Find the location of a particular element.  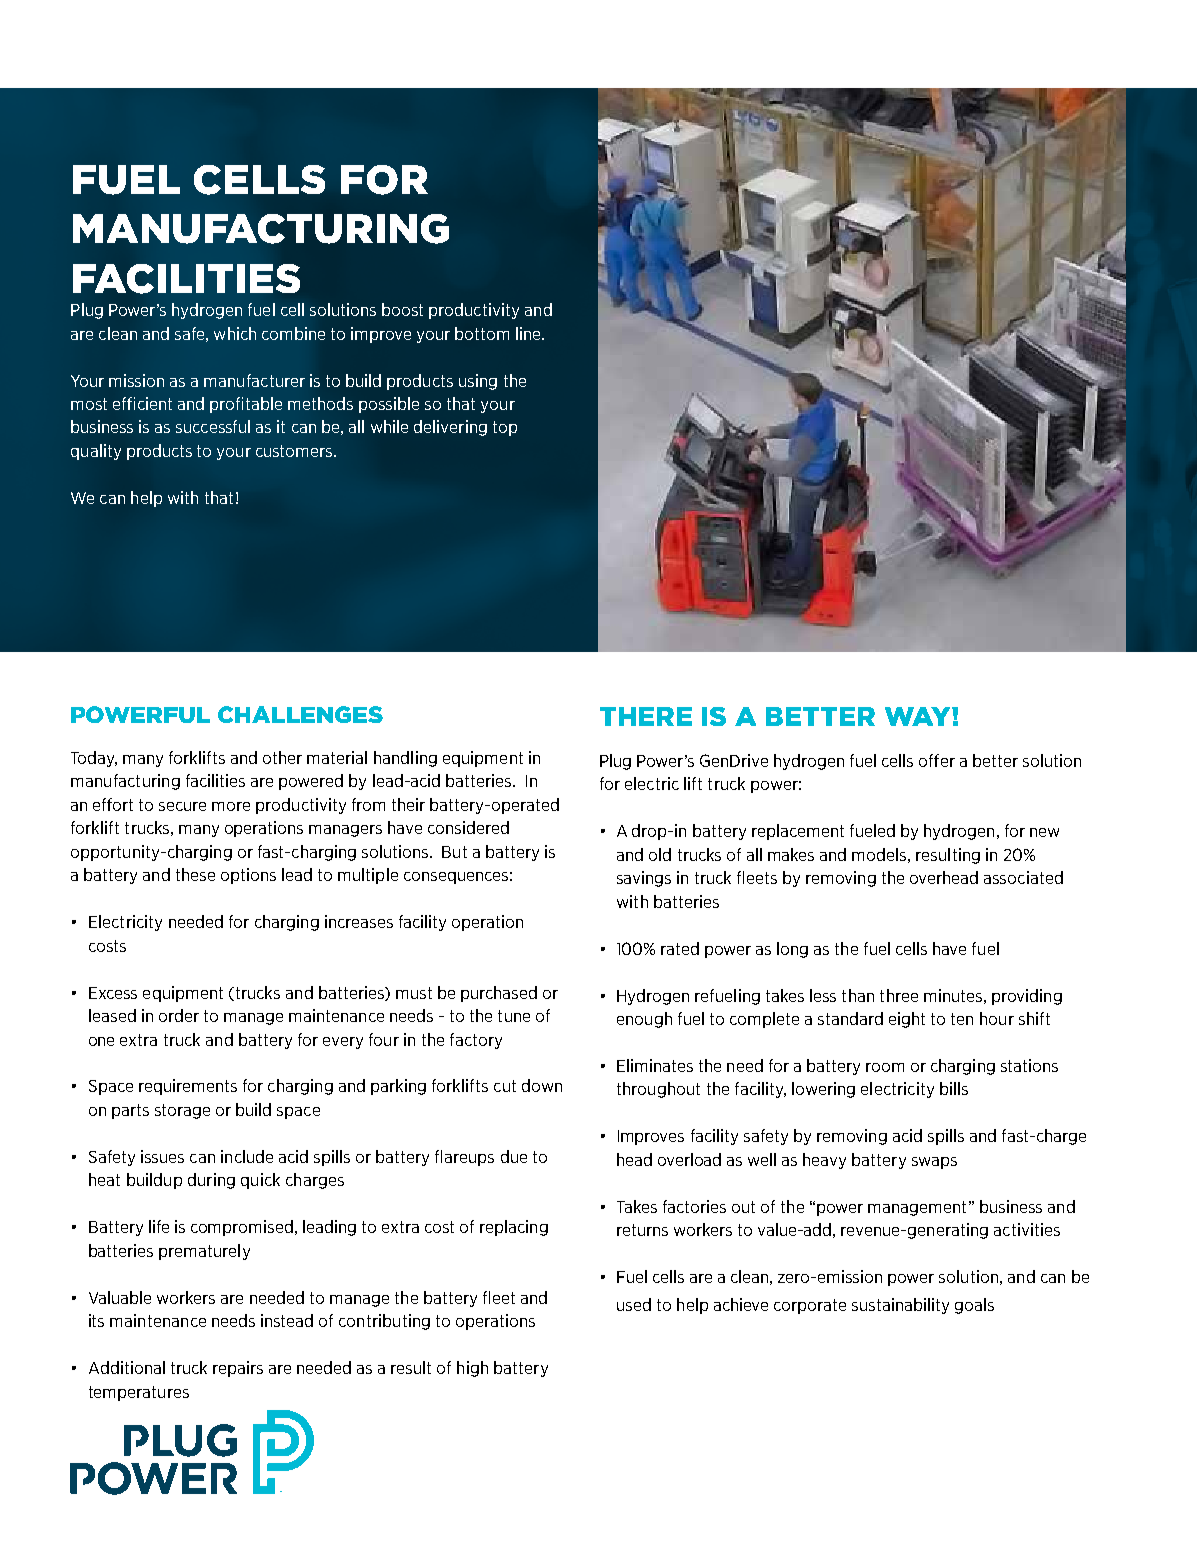

order is located at coordinates (179, 1015).
